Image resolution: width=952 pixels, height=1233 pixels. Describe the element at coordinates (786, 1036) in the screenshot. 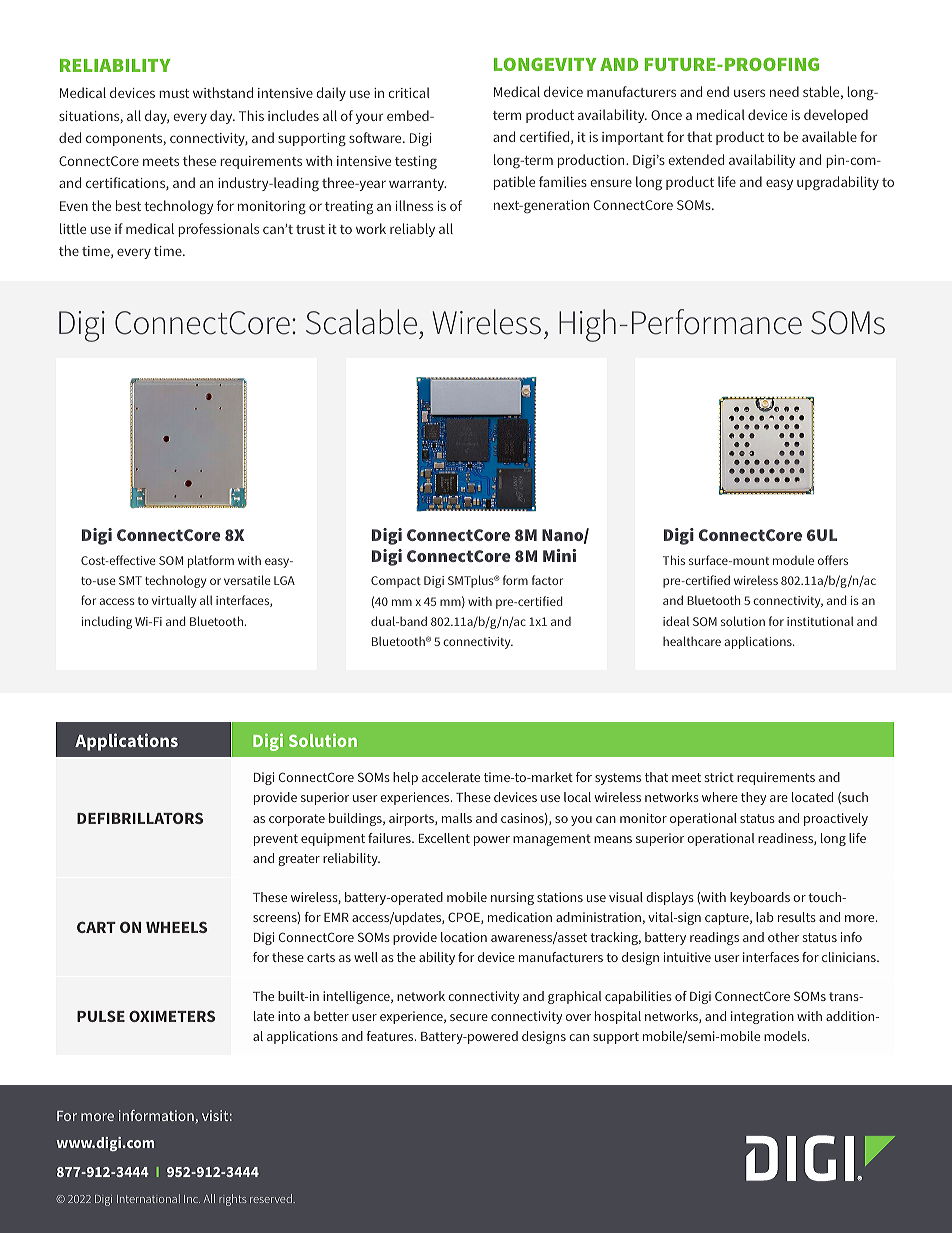

I see `models` at that location.
